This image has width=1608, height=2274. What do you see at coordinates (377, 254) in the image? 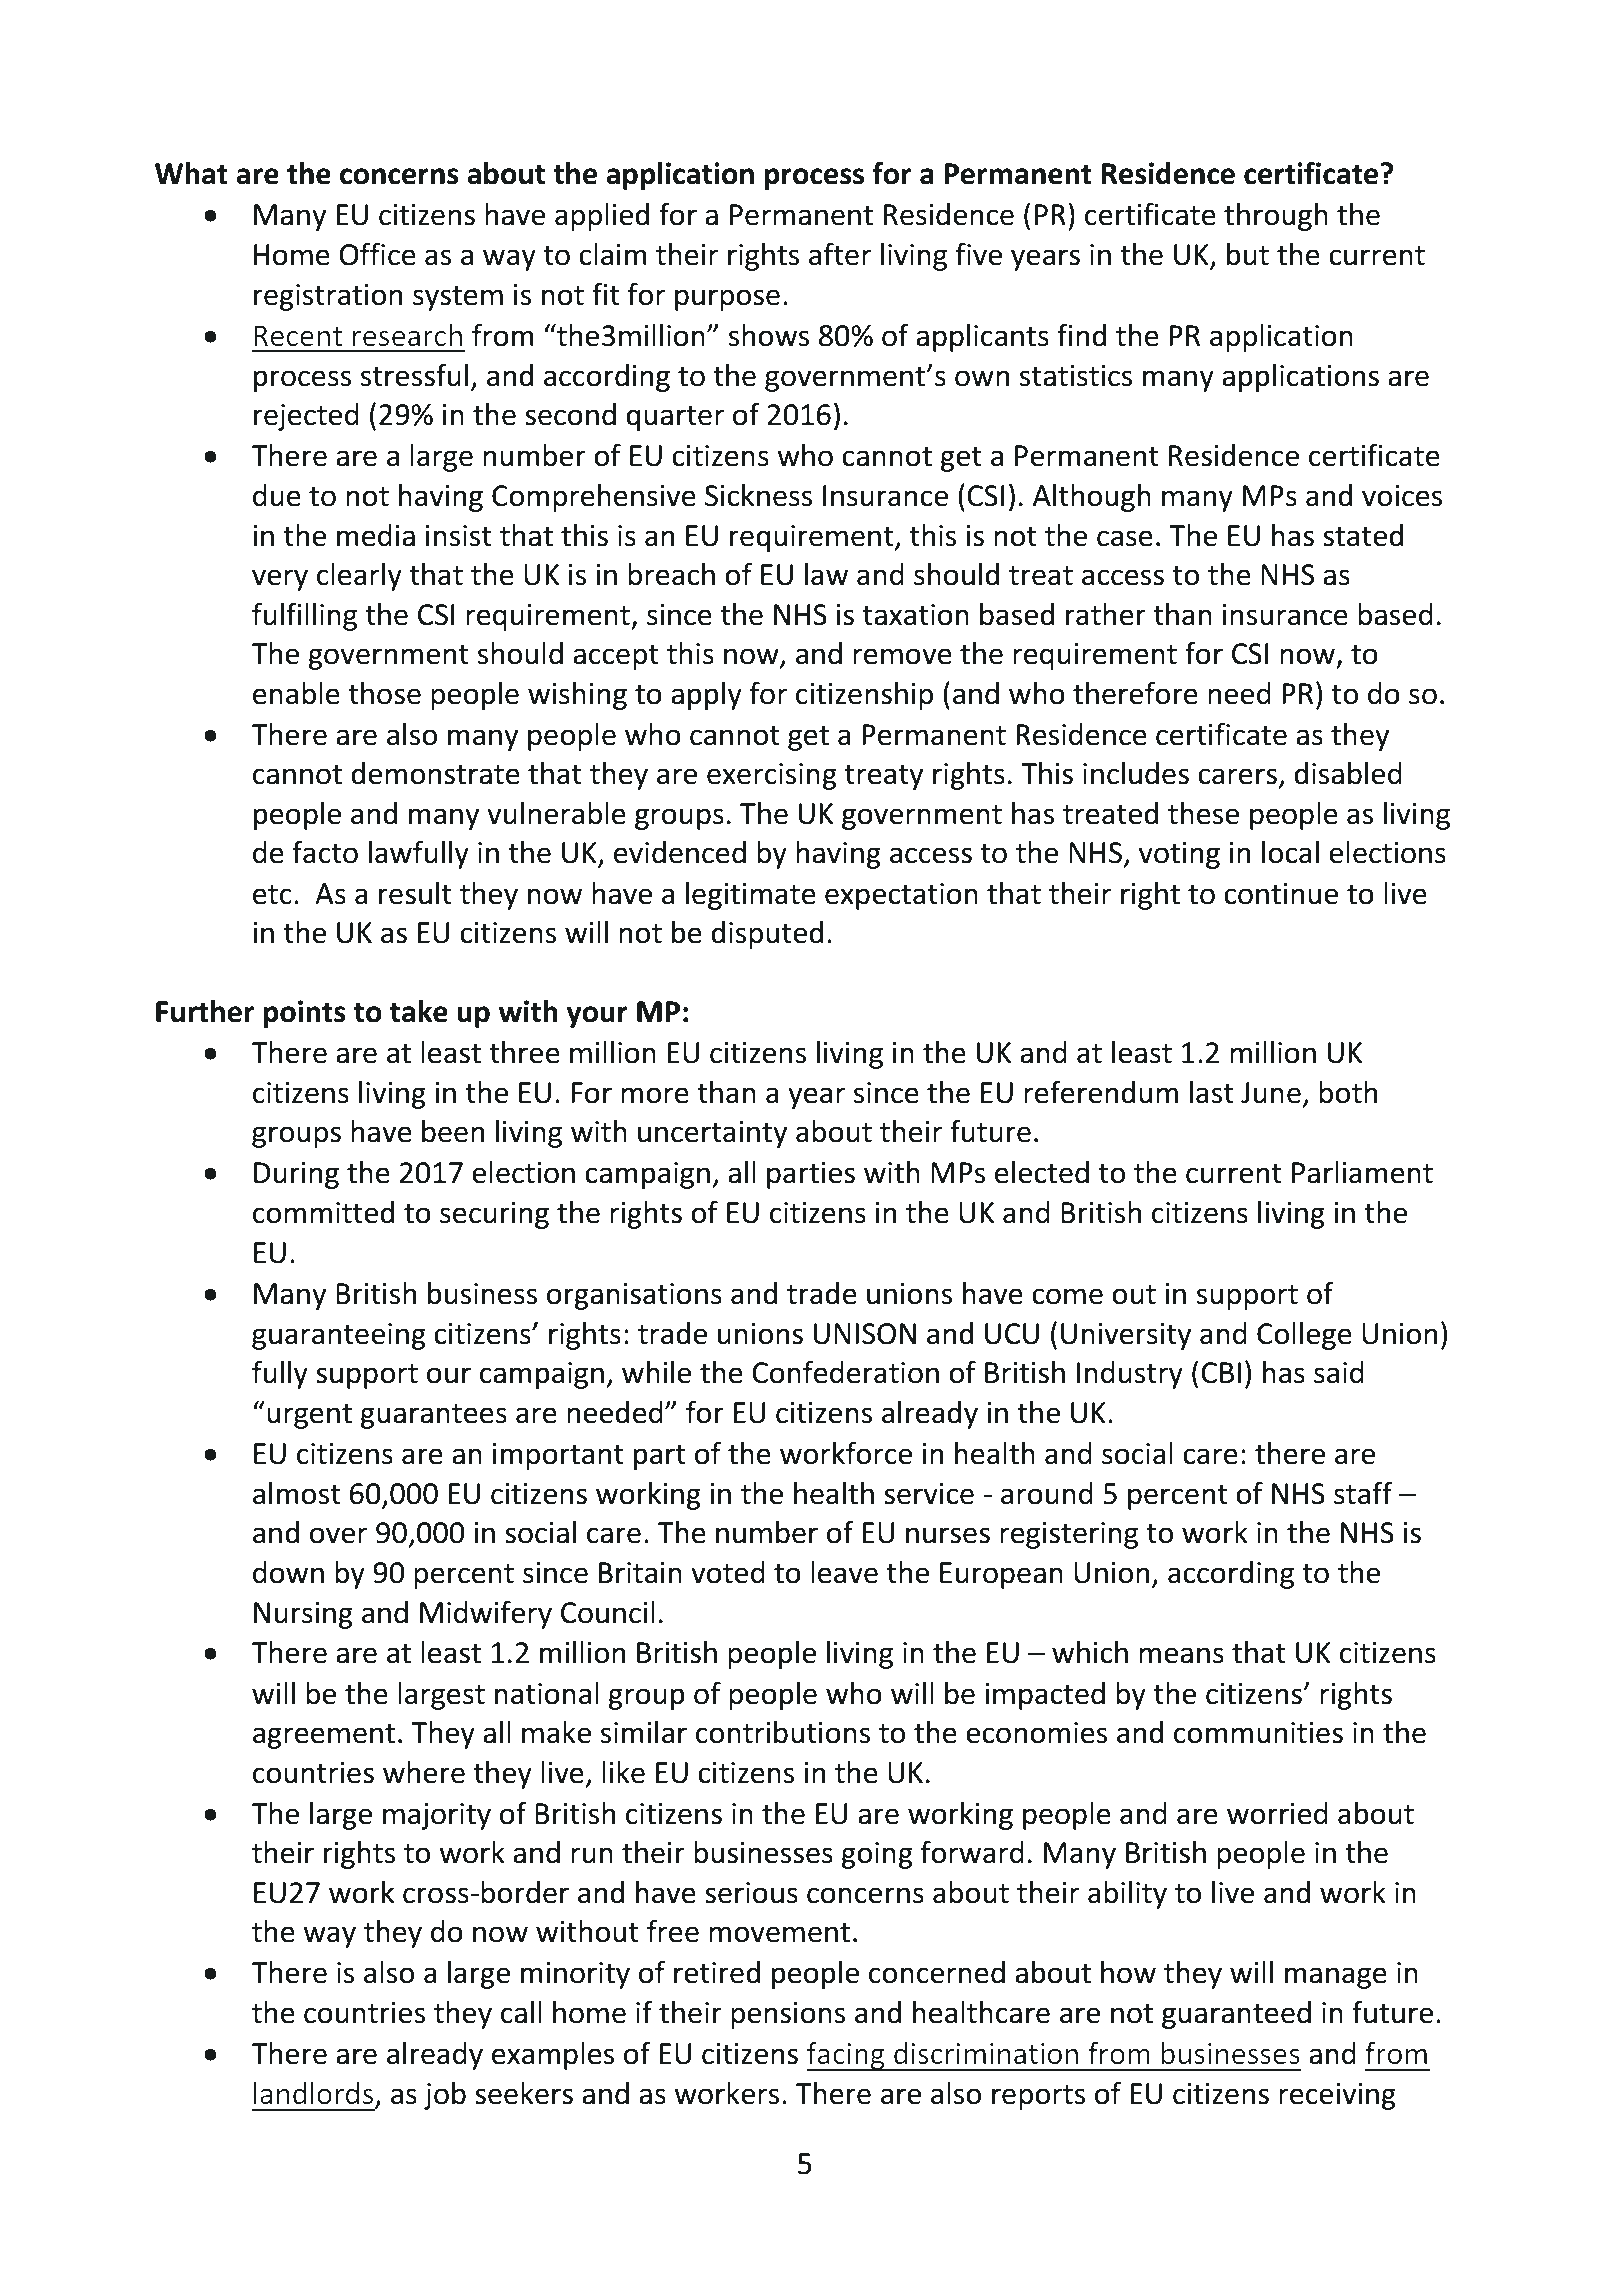
I see `Office` at bounding box center [377, 254].
